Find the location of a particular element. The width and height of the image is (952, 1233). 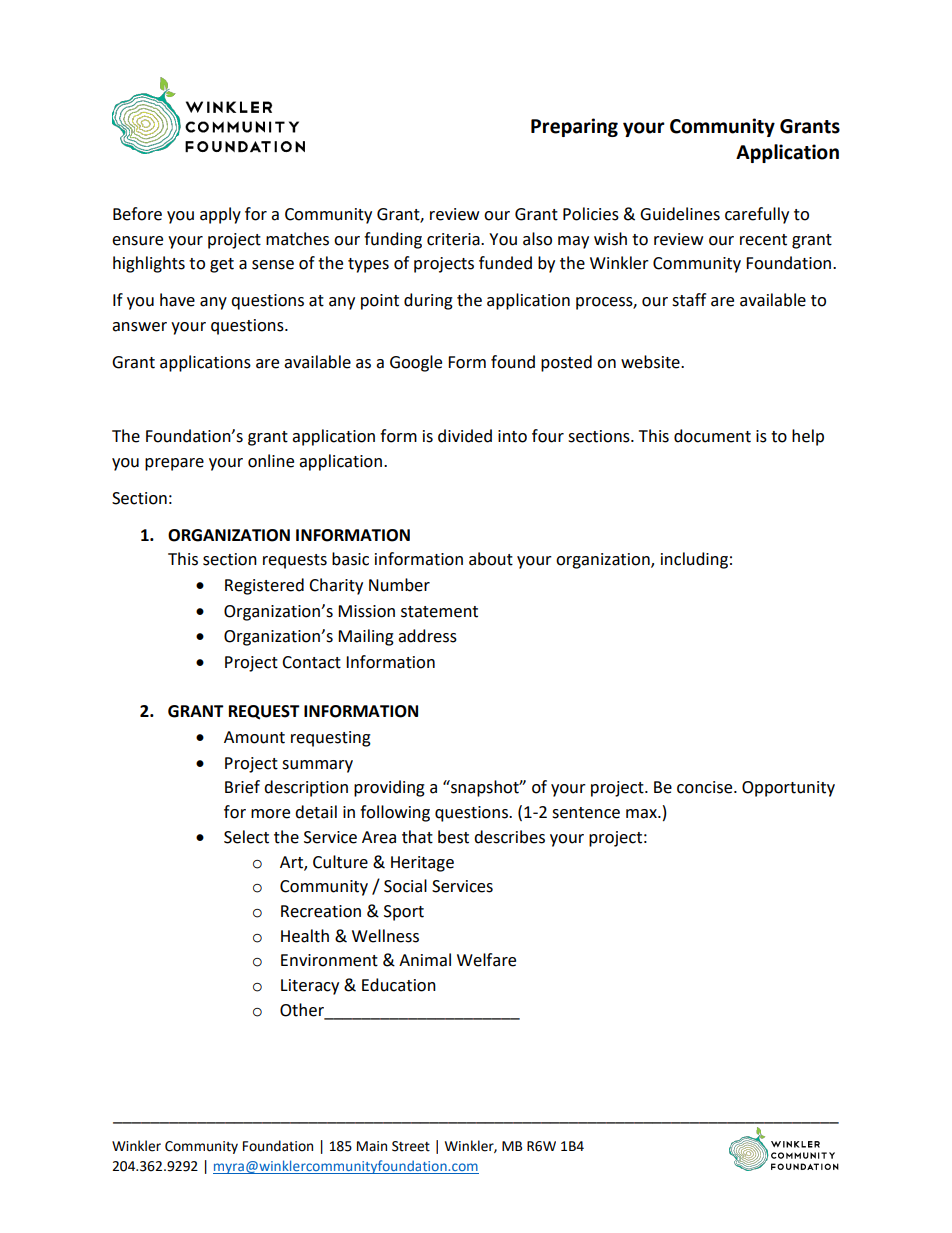

concise is located at coordinates (706, 787).
